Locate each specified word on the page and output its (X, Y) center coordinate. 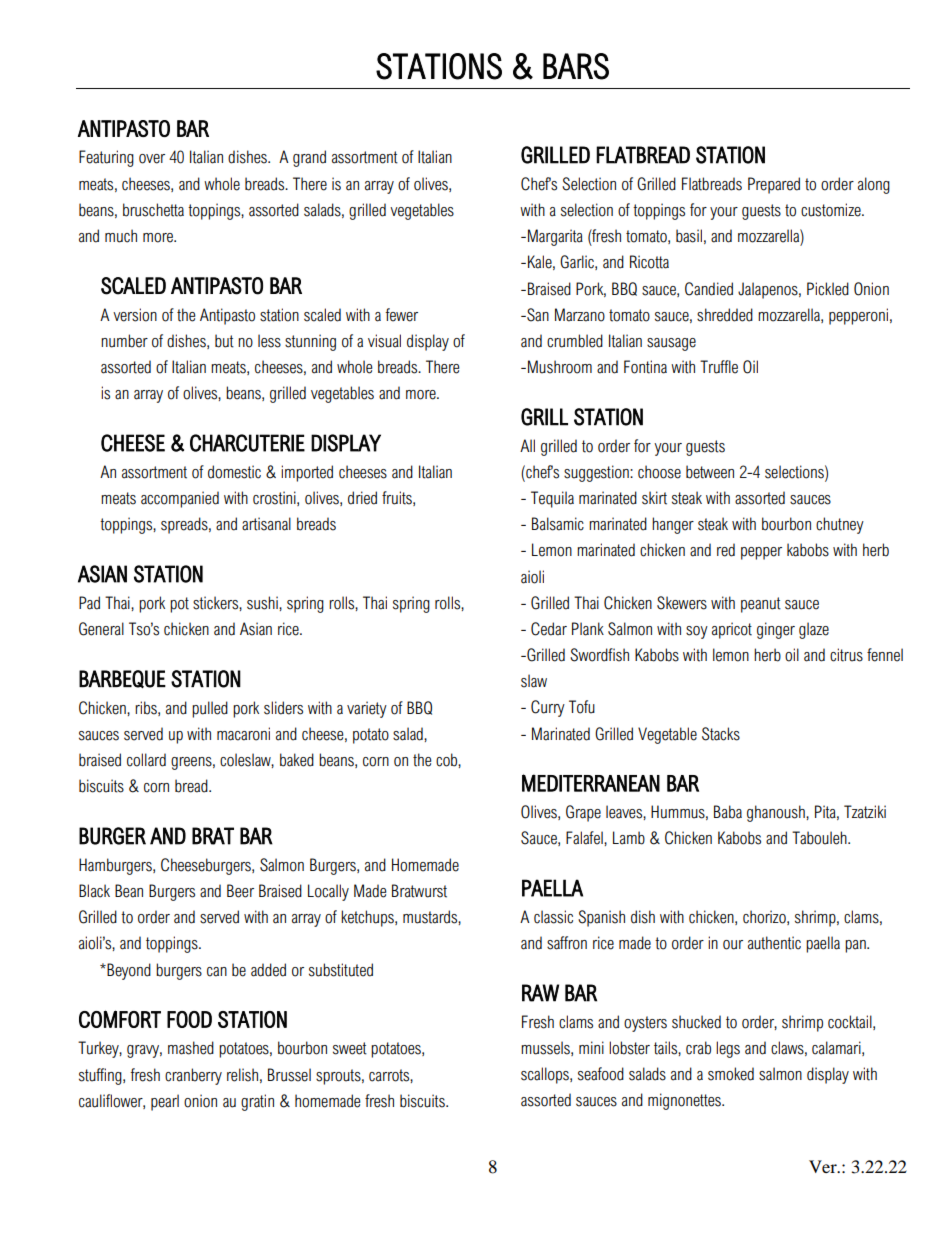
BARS (576, 66)
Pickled (828, 289)
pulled (210, 709)
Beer (240, 891)
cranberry (193, 1076)
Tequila (552, 499)
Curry (548, 708)
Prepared (774, 185)
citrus (846, 655)
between (710, 472)
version (135, 315)
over (152, 159)
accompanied (180, 499)
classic (553, 917)
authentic (774, 943)
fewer (401, 315)
